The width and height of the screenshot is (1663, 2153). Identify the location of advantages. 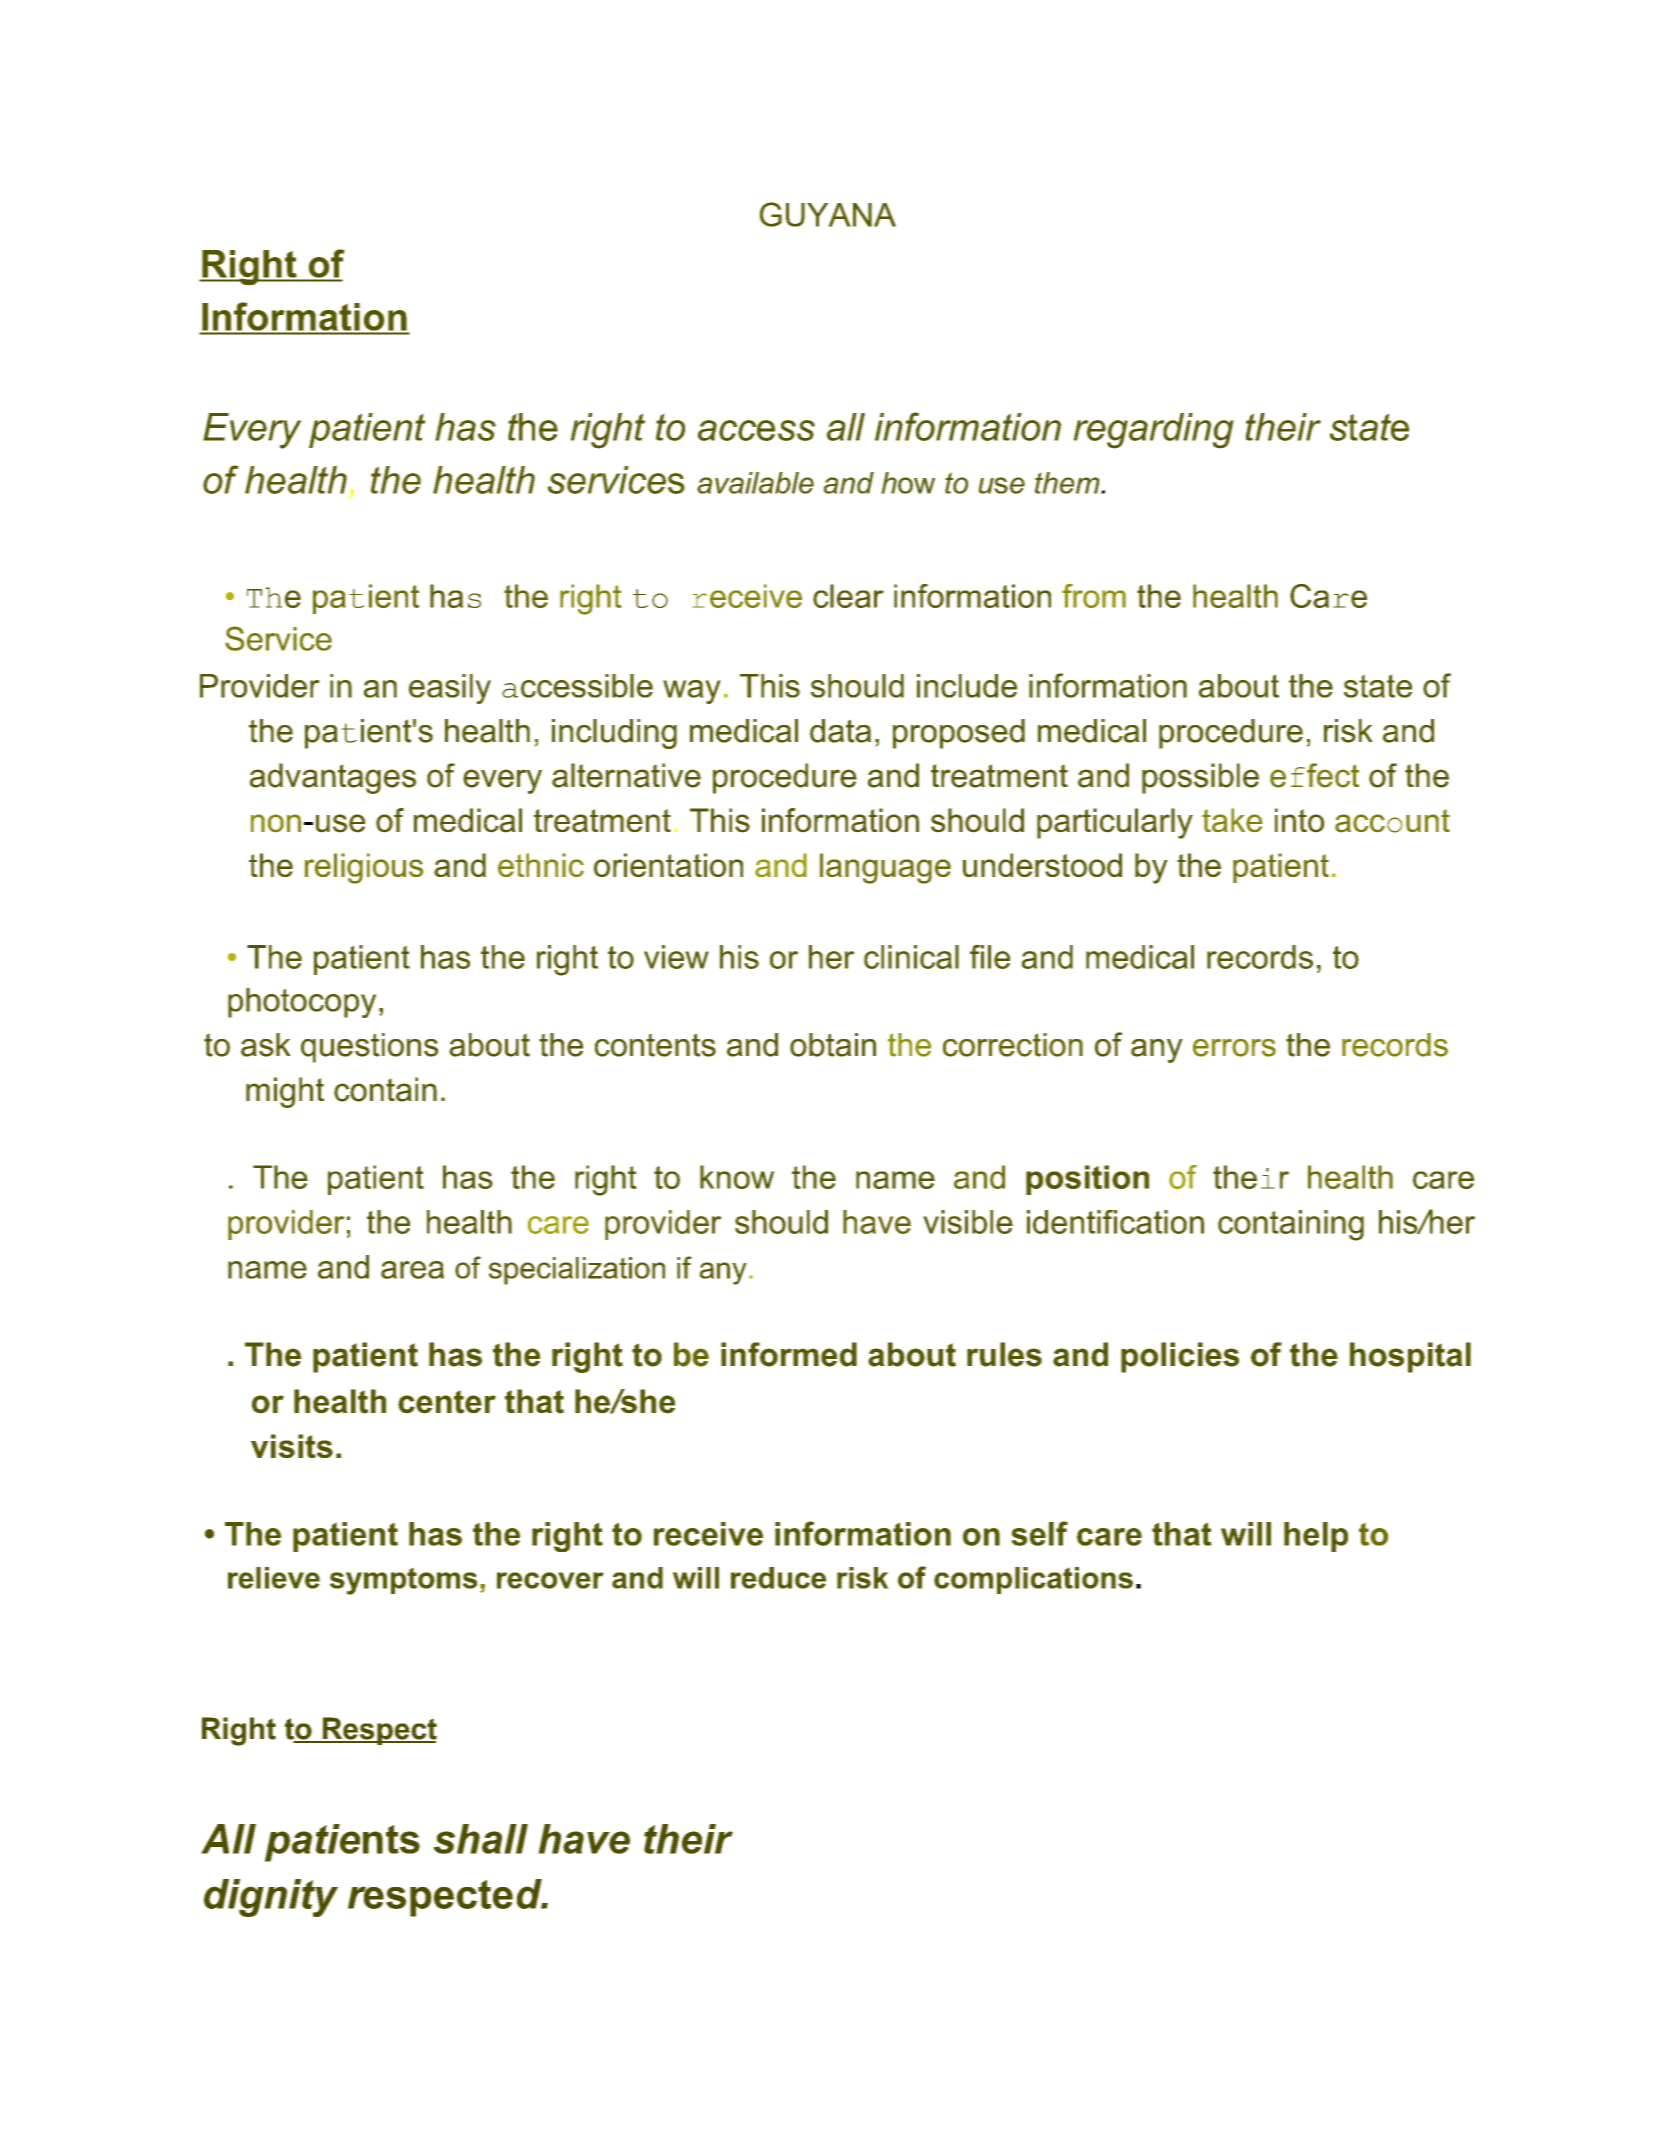
(333, 778).
